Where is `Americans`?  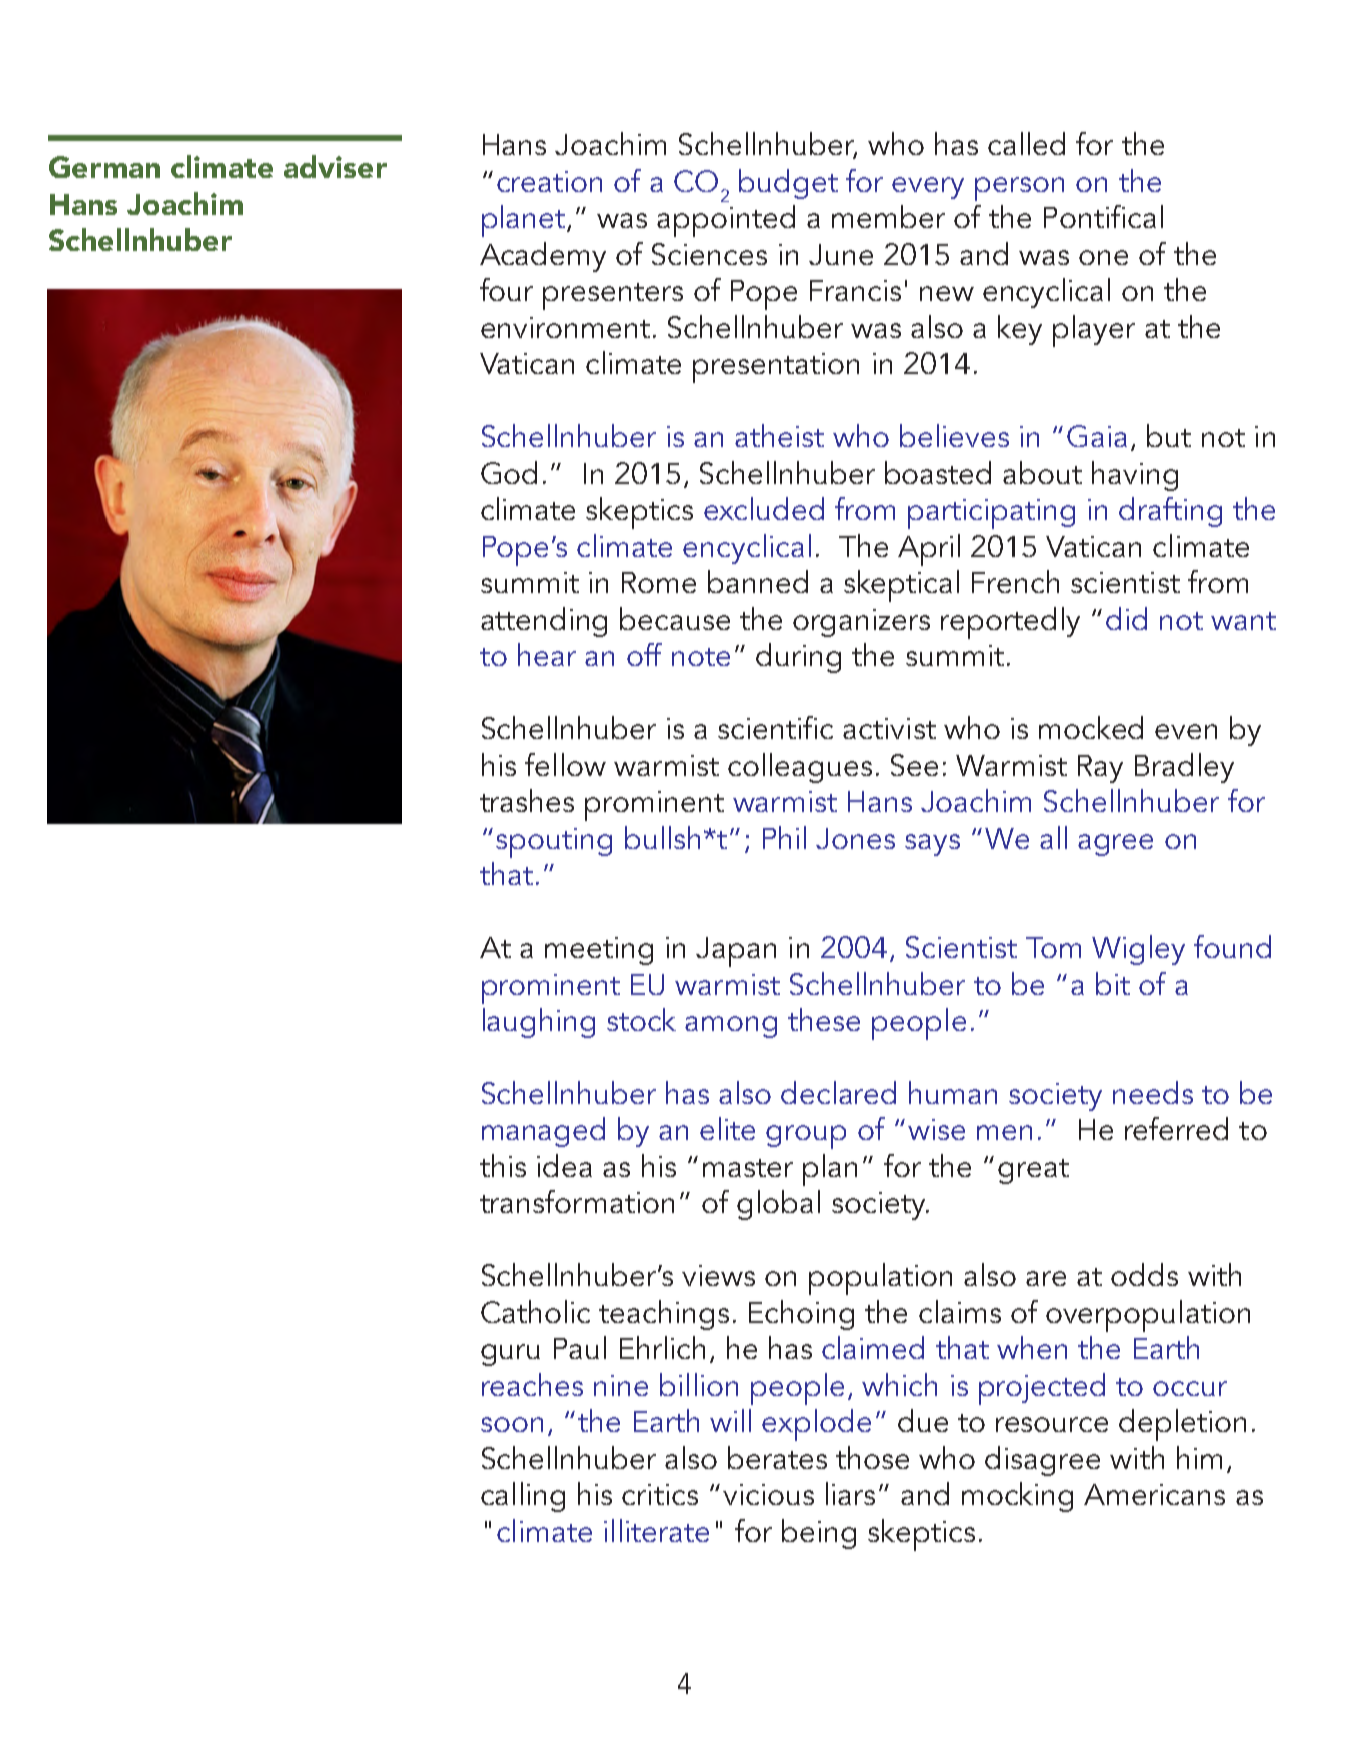 Americans is located at coordinates (1154, 1494).
